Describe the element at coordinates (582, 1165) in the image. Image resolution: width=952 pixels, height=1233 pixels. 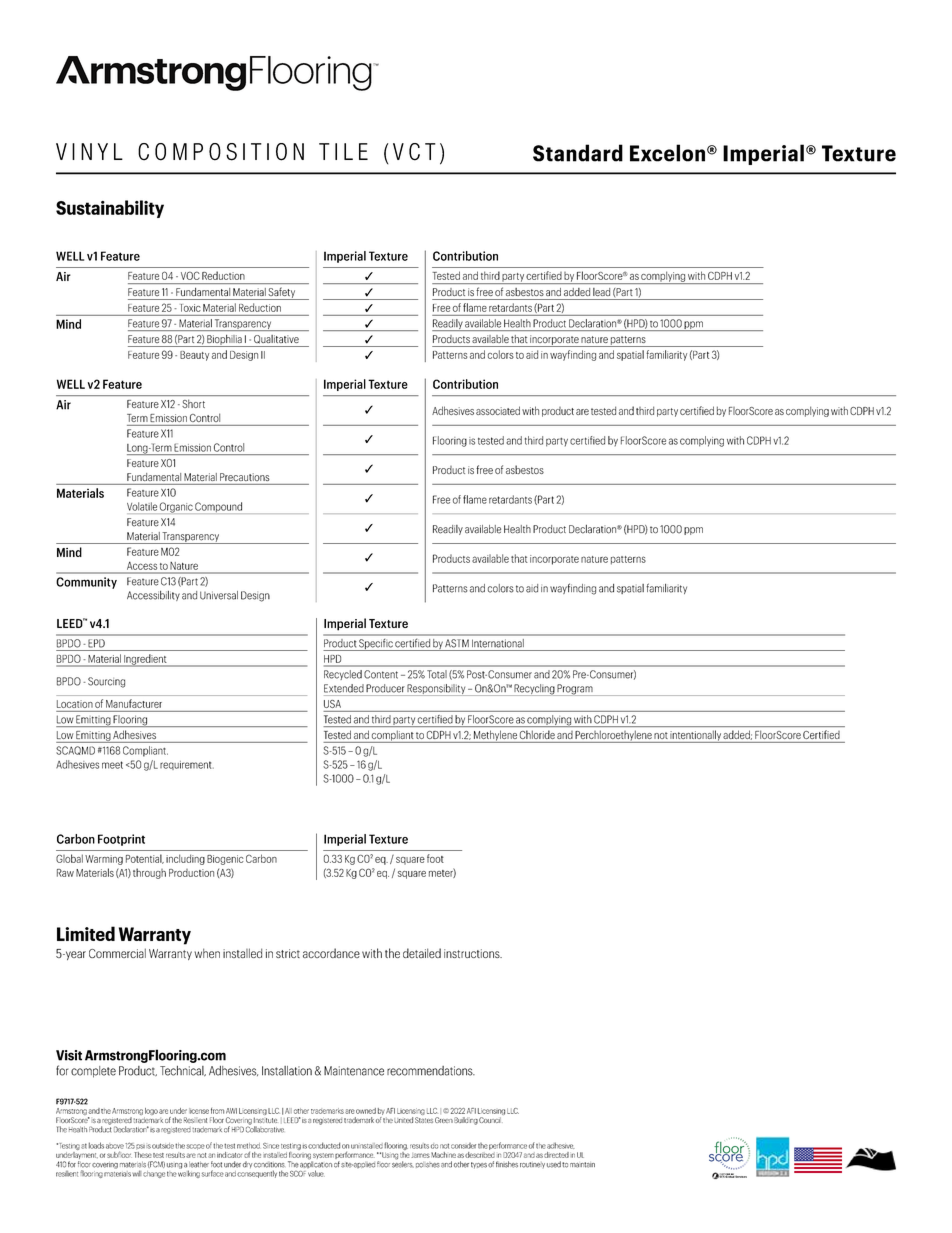
I see `maintain` at that location.
